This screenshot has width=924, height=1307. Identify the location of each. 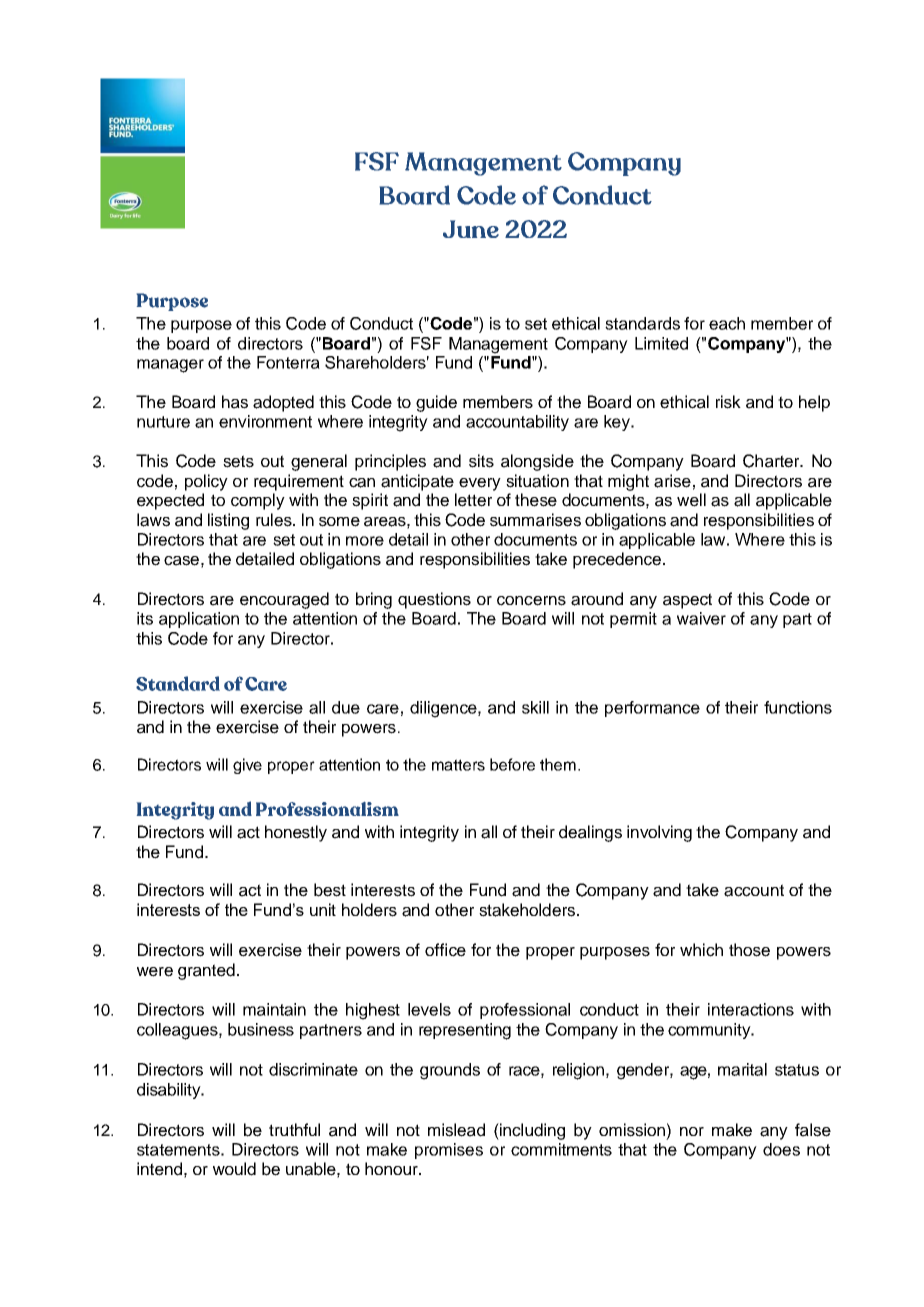
(727, 323).
